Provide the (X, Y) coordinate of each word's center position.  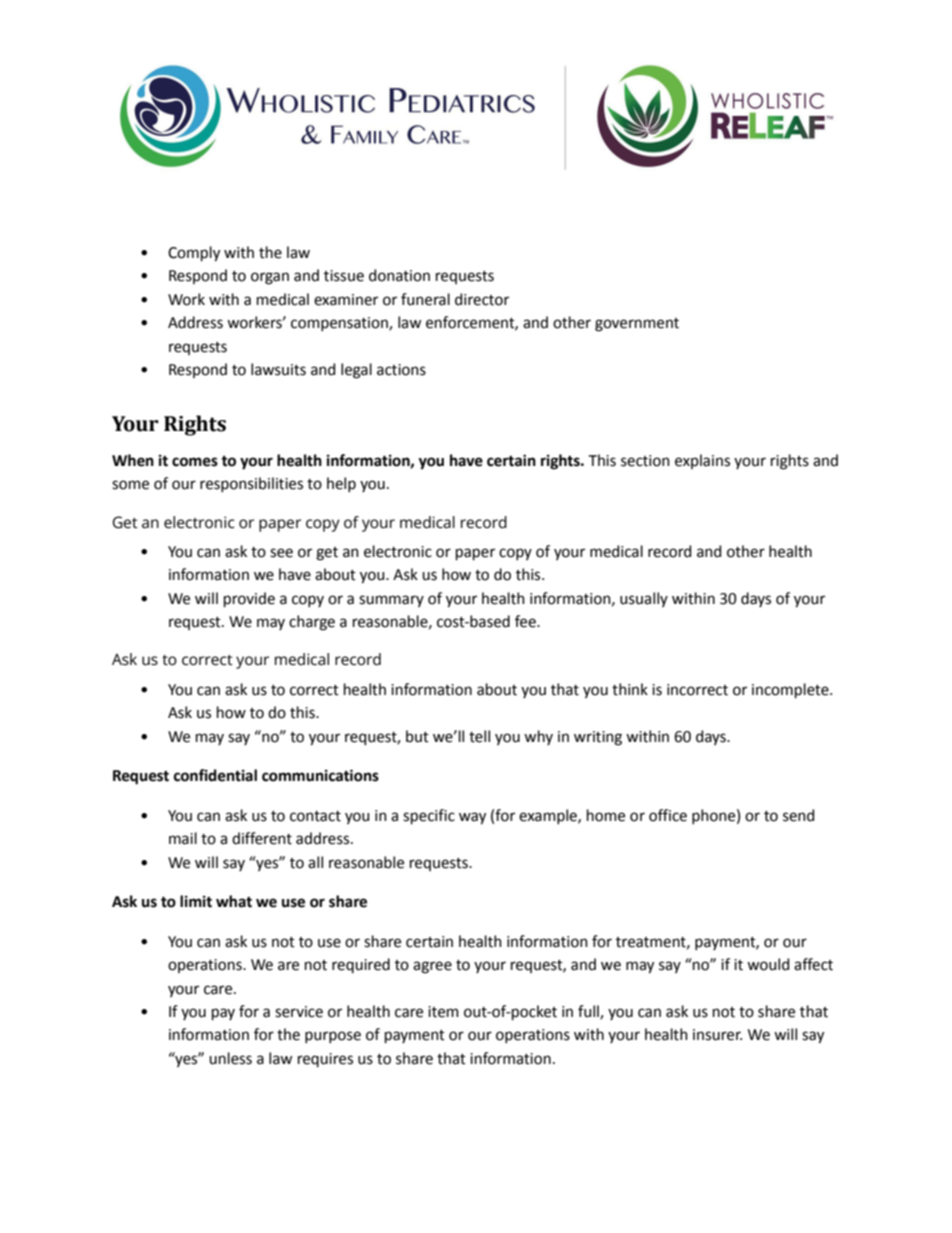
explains (702, 461)
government (637, 325)
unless (230, 1058)
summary (391, 601)
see (281, 553)
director (482, 299)
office (668, 815)
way (472, 818)
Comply (194, 254)
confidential (215, 775)
